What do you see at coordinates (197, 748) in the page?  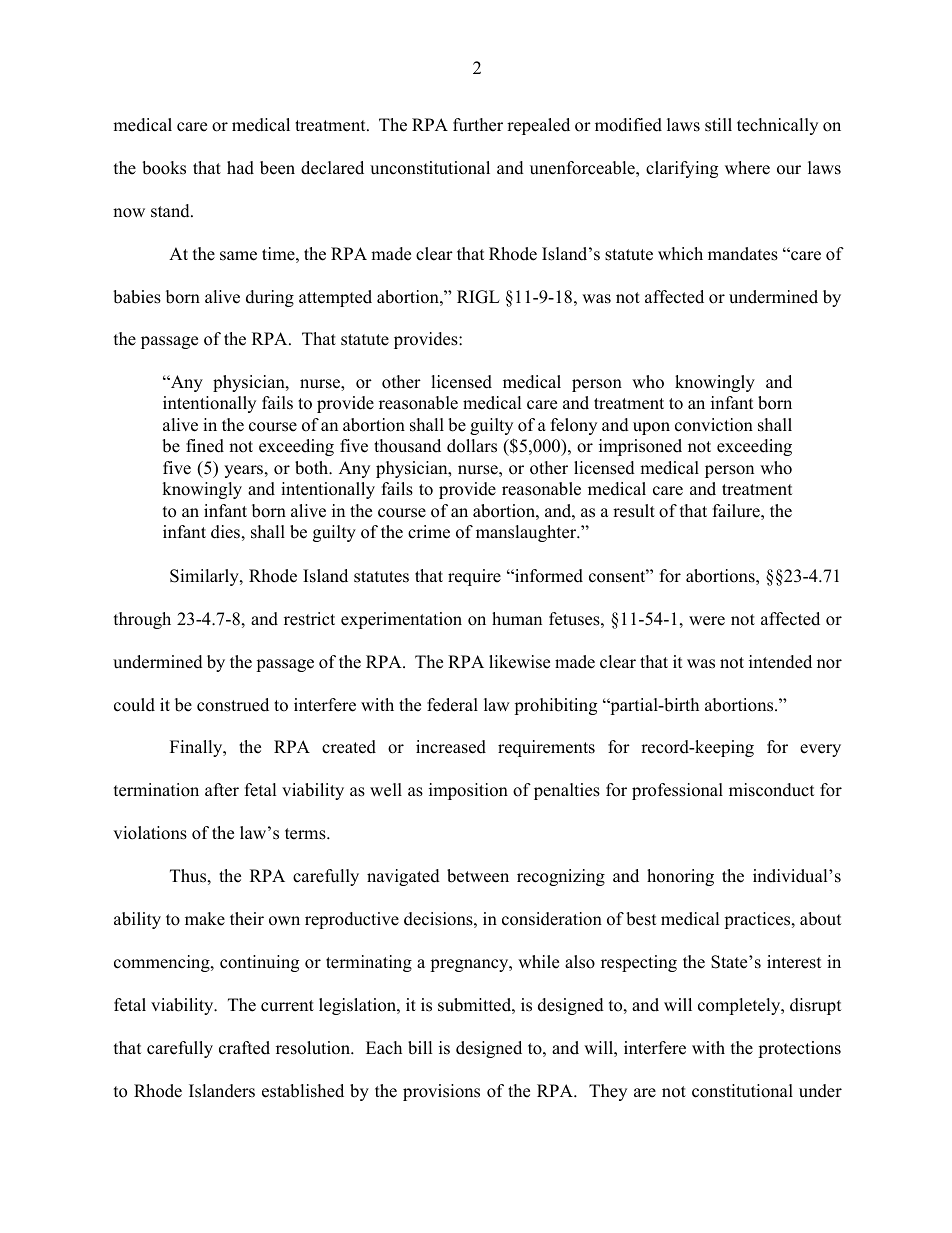 I see `Finally` at bounding box center [197, 748].
